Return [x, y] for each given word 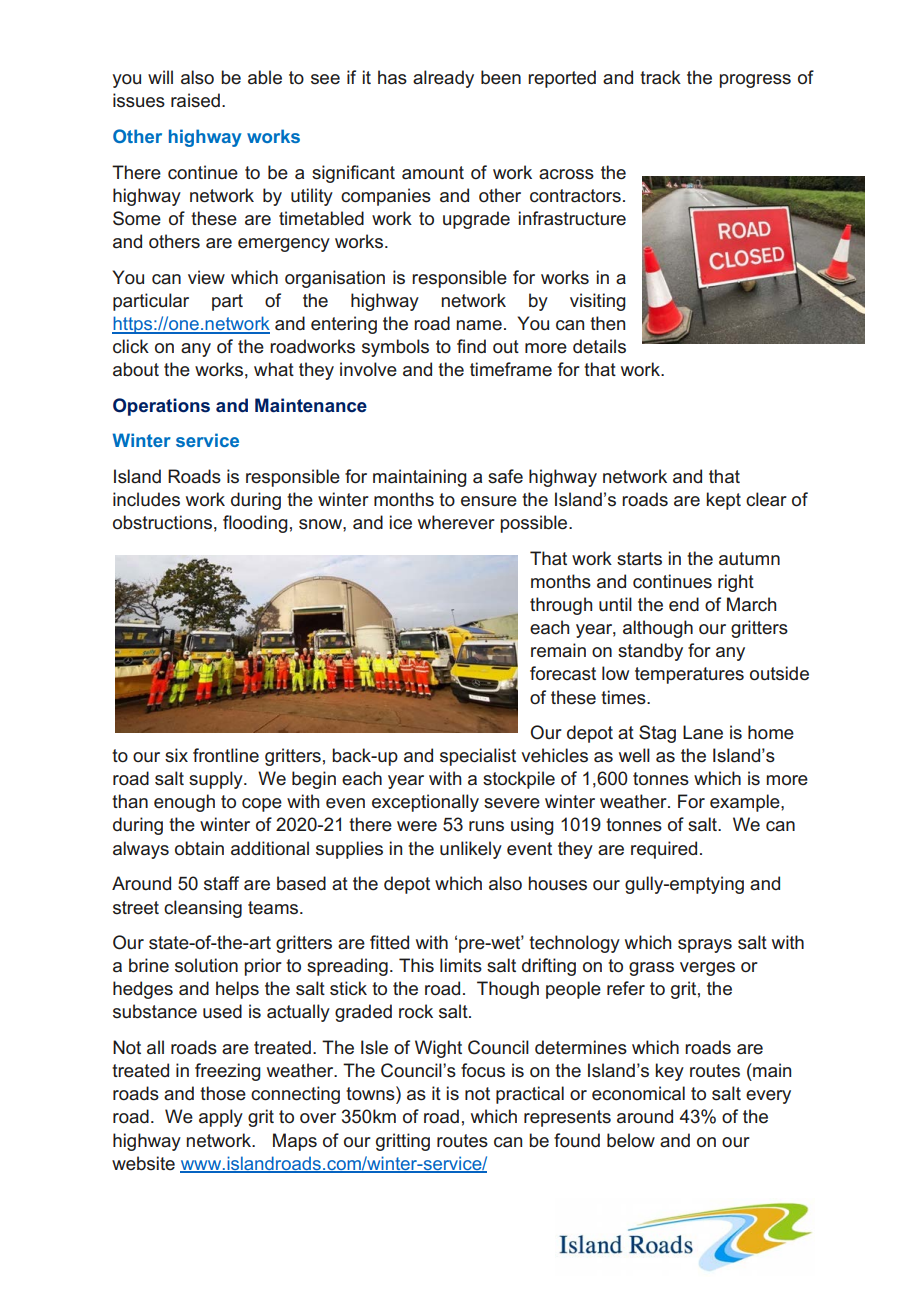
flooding [255, 524]
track [660, 77]
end [684, 604]
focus [483, 1070]
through [561, 606]
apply [221, 1118]
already [443, 79]
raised [195, 100]
